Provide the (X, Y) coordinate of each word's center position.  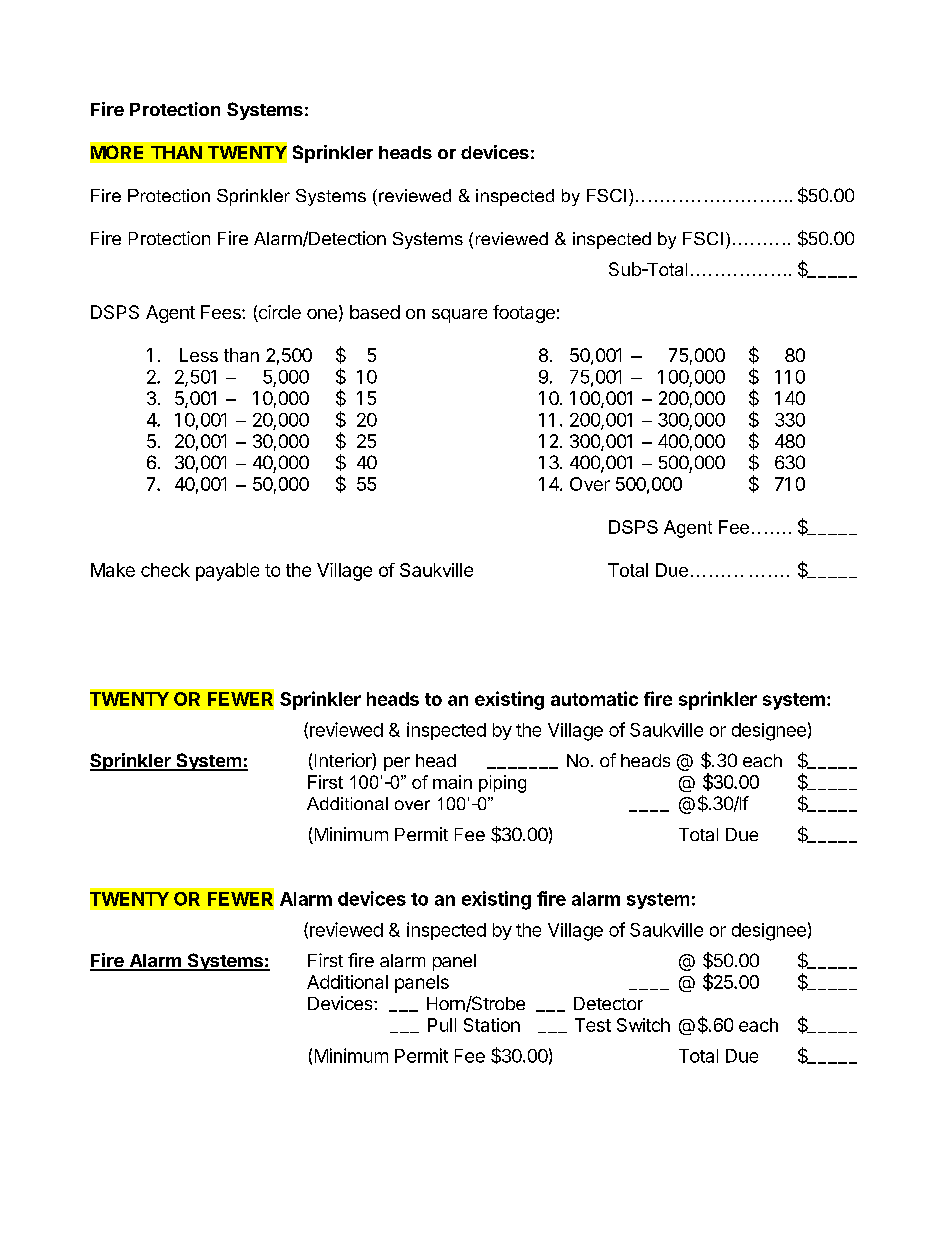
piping (502, 784)
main (452, 782)
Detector (608, 1003)
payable (227, 572)
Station (492, 1025)
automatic (594, 698)
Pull (442, 1025)
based (375, 312)
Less (199, 355)
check (165, 570)
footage (524, 314)
